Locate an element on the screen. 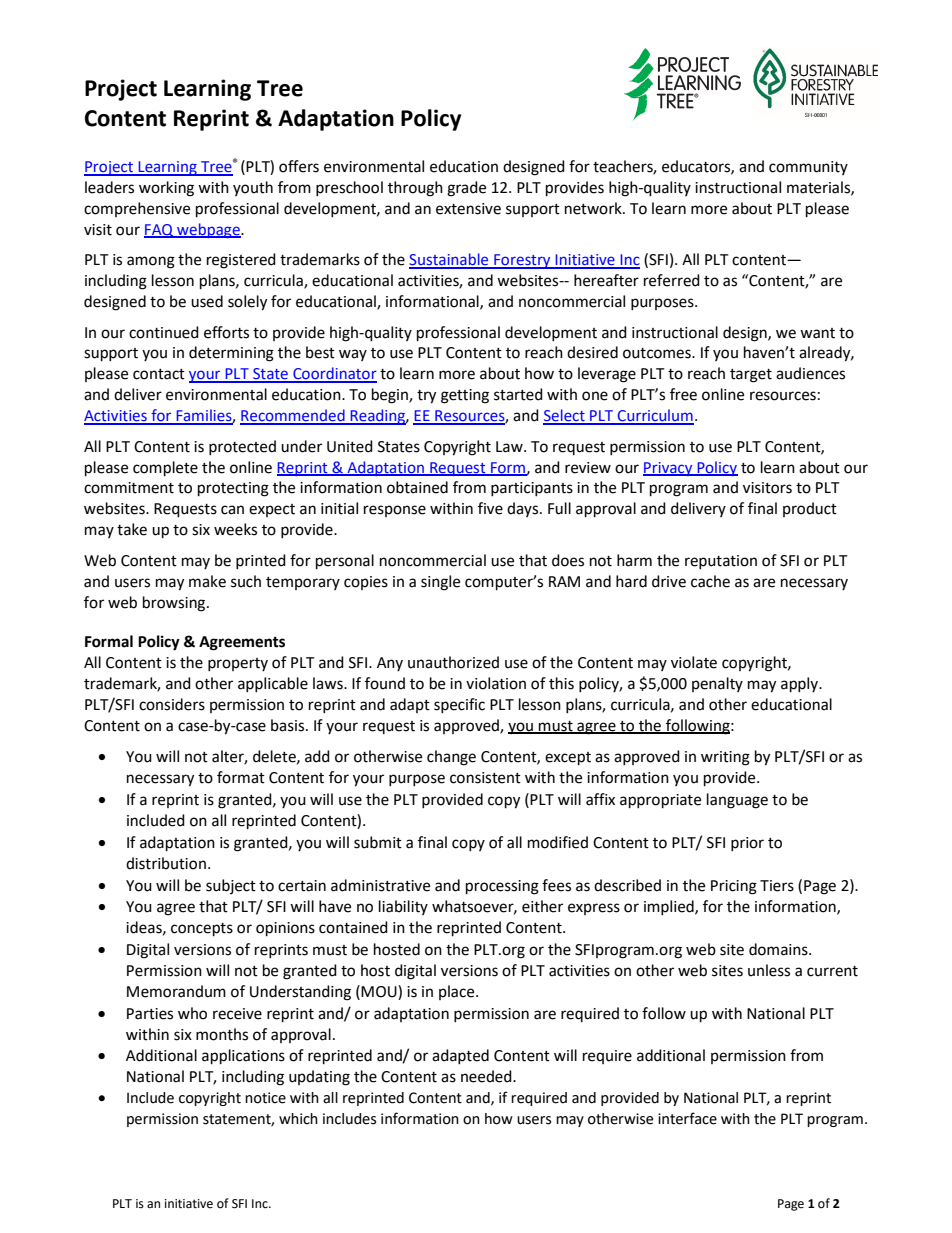  grade is located at coordinates (466, 189).
